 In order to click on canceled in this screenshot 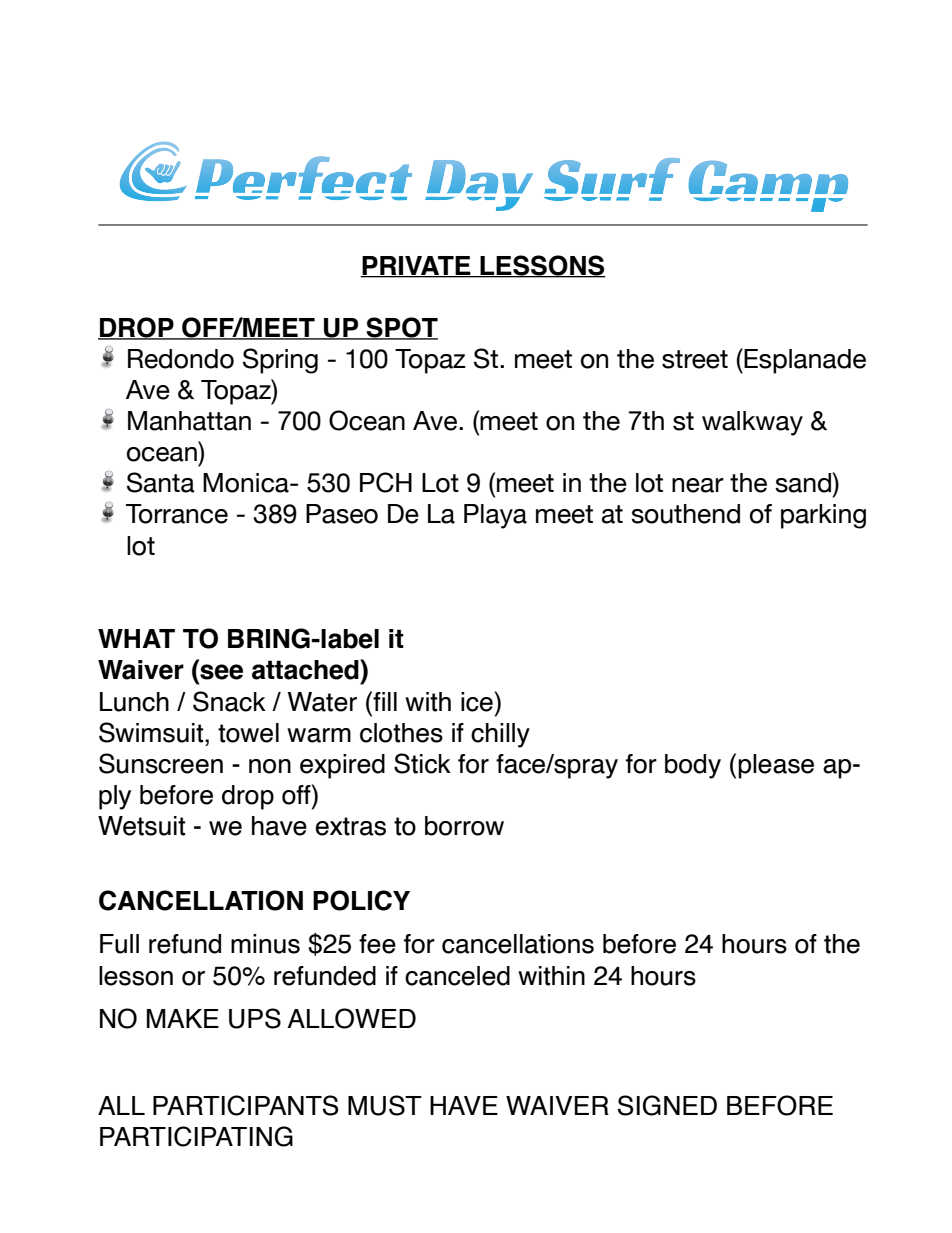, I will do `click(457, 976)`.
